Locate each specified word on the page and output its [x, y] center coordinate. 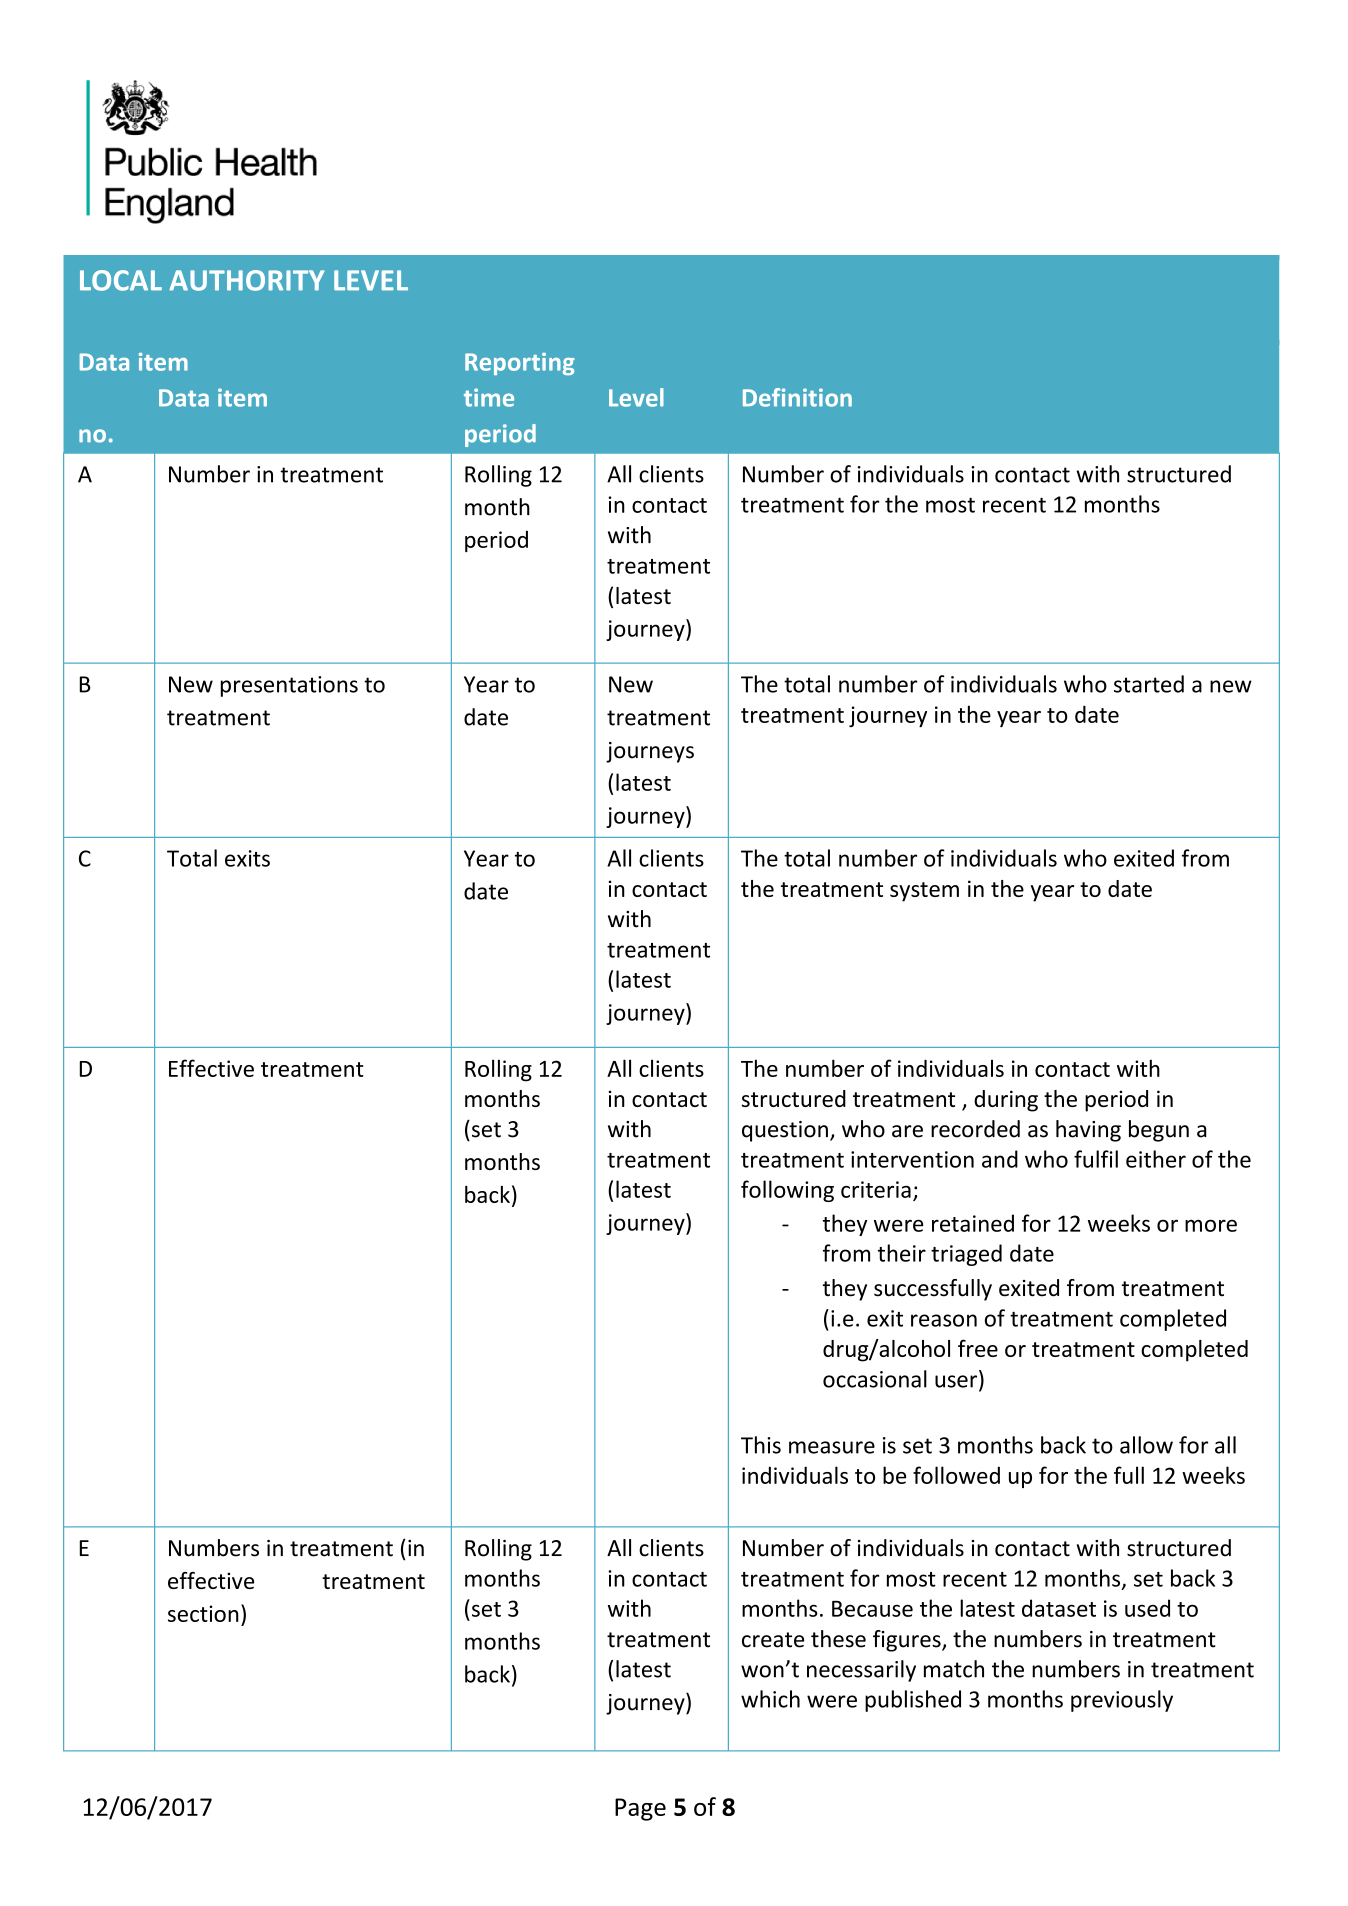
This [761, 1445]
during [1006, 1101]
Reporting [520, 364]
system [924, 892]
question [785, 1131]
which [770, 1699]
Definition [797, 397]
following [787, 1191]
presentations [289, 686]
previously [1122, 1701]
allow [1146, 1445]
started [1149, 684]
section [203, 1613]
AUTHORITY [246, 280]
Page [640, 1809]
